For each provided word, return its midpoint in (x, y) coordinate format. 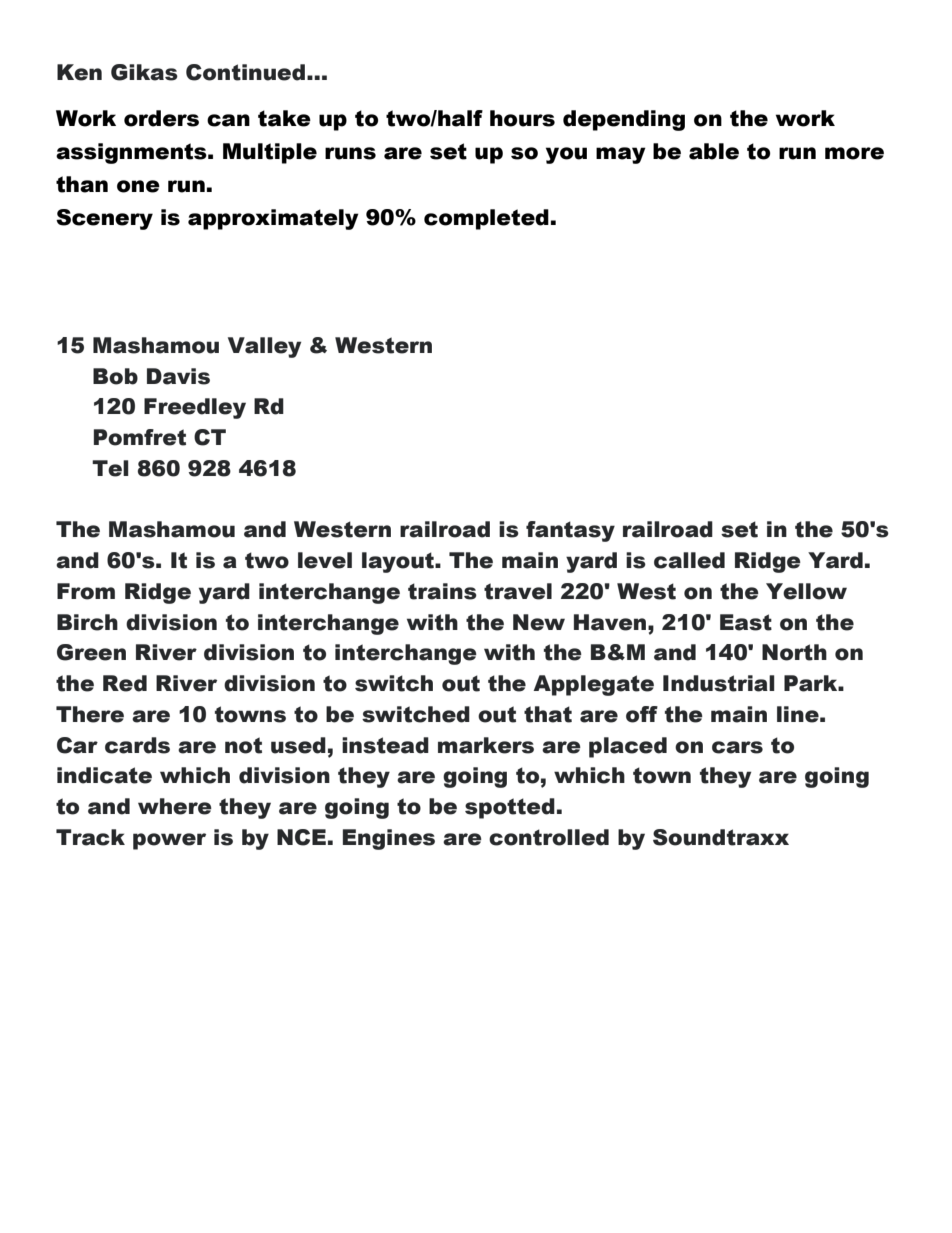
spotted (510, 808)
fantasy (570, 531)
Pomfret (140, 437)
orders (161, 118)
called (689, 560)
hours (522, 118)
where (175, 806)
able (714, 151)
